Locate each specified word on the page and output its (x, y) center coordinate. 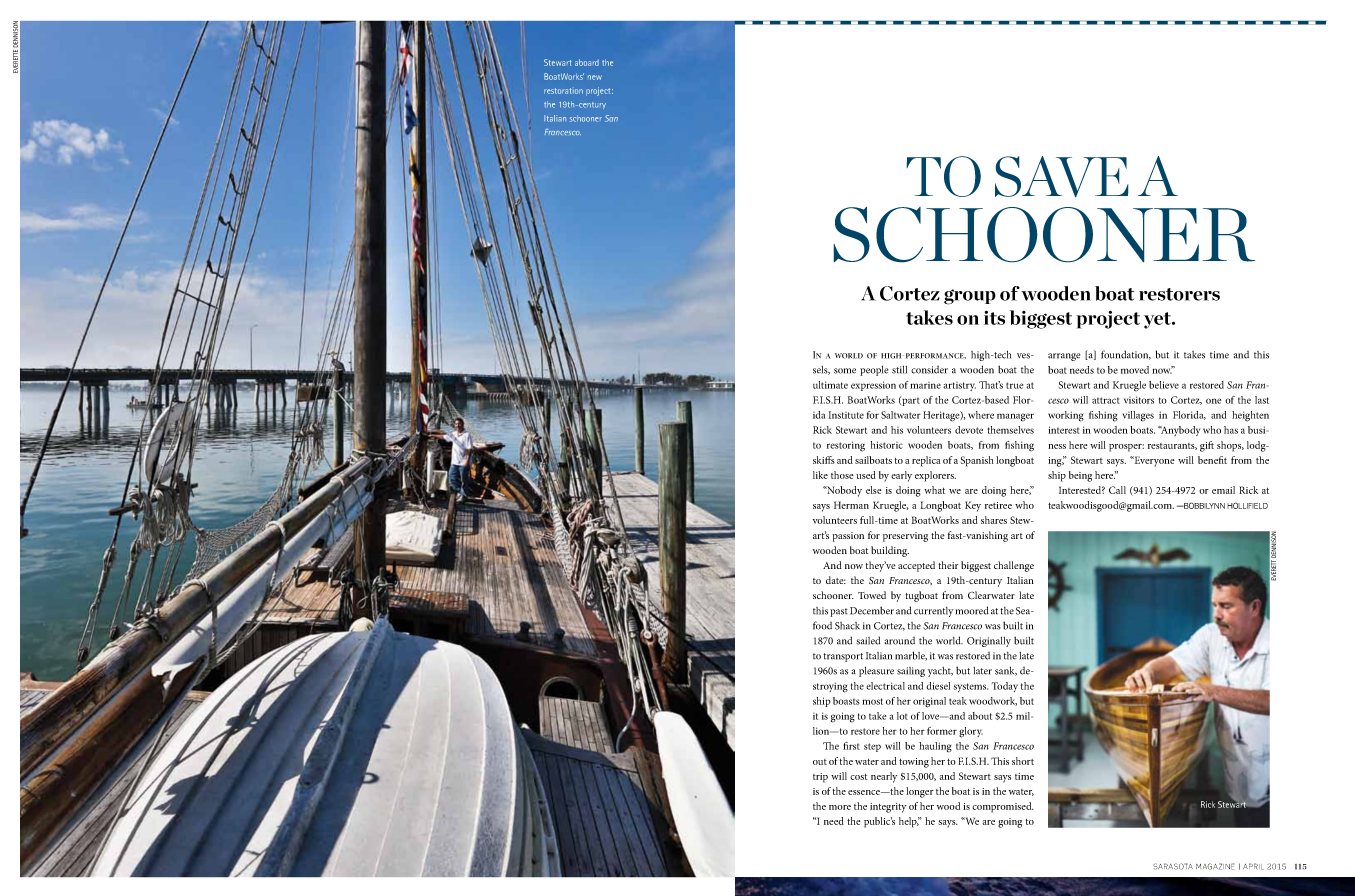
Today (1004, 687)
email (1223, 490)
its (994, 317)
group (970, 297)
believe (1164, 385)
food (822, 625)
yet (1158, 320)
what (934, 490)
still (899, 369)
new (595, 77)
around (900, 641)
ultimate (830, 385)
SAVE (1062, 176)
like (820, 475)
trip (820, 778)
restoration (563, 90)
